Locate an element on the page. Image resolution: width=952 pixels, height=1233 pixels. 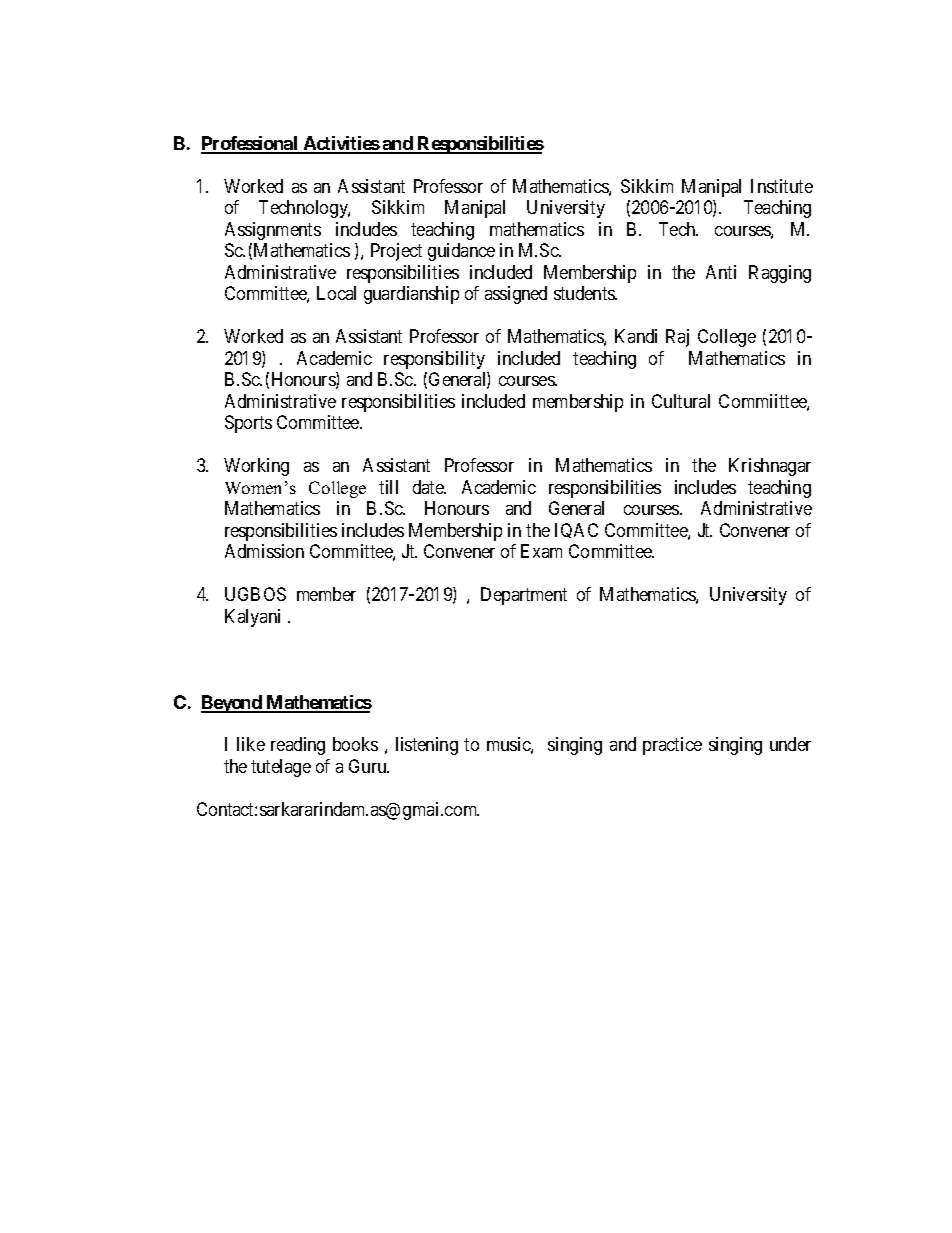
reading is located at coordinates (298, 746).
